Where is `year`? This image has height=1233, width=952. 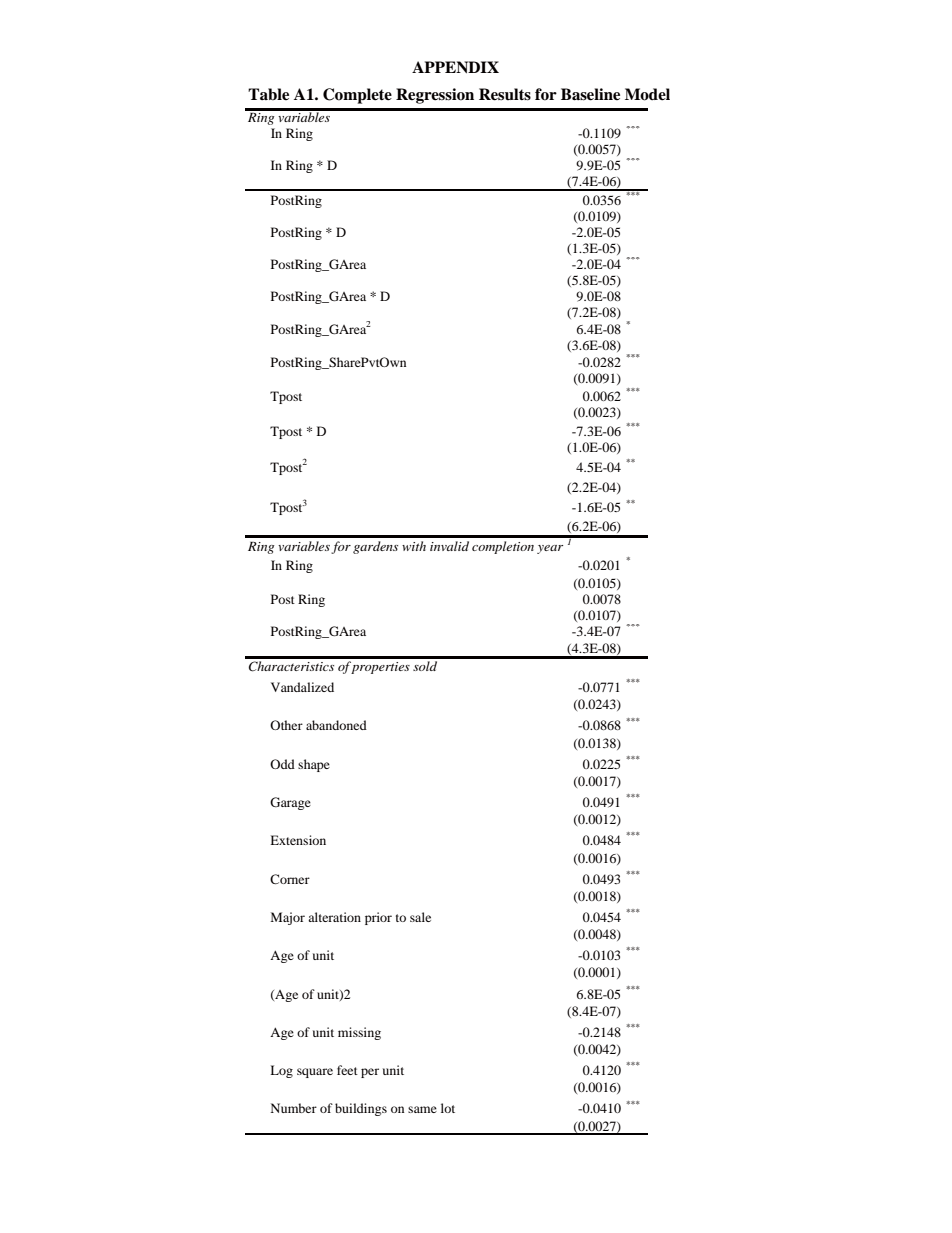
year is located at coordinates (550, 549).
